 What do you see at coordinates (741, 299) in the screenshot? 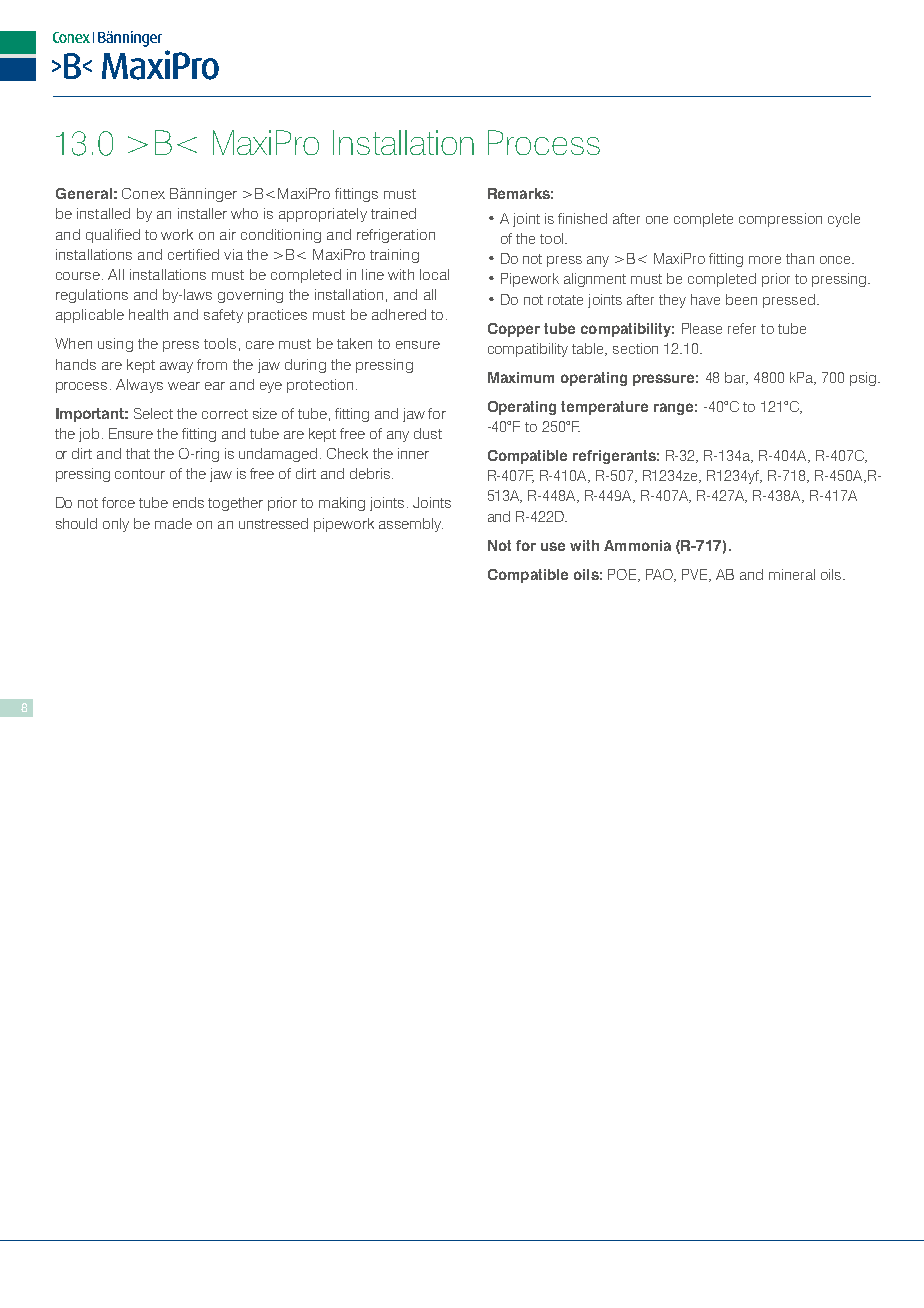
I see `been` at bounding box center [741, 299].
